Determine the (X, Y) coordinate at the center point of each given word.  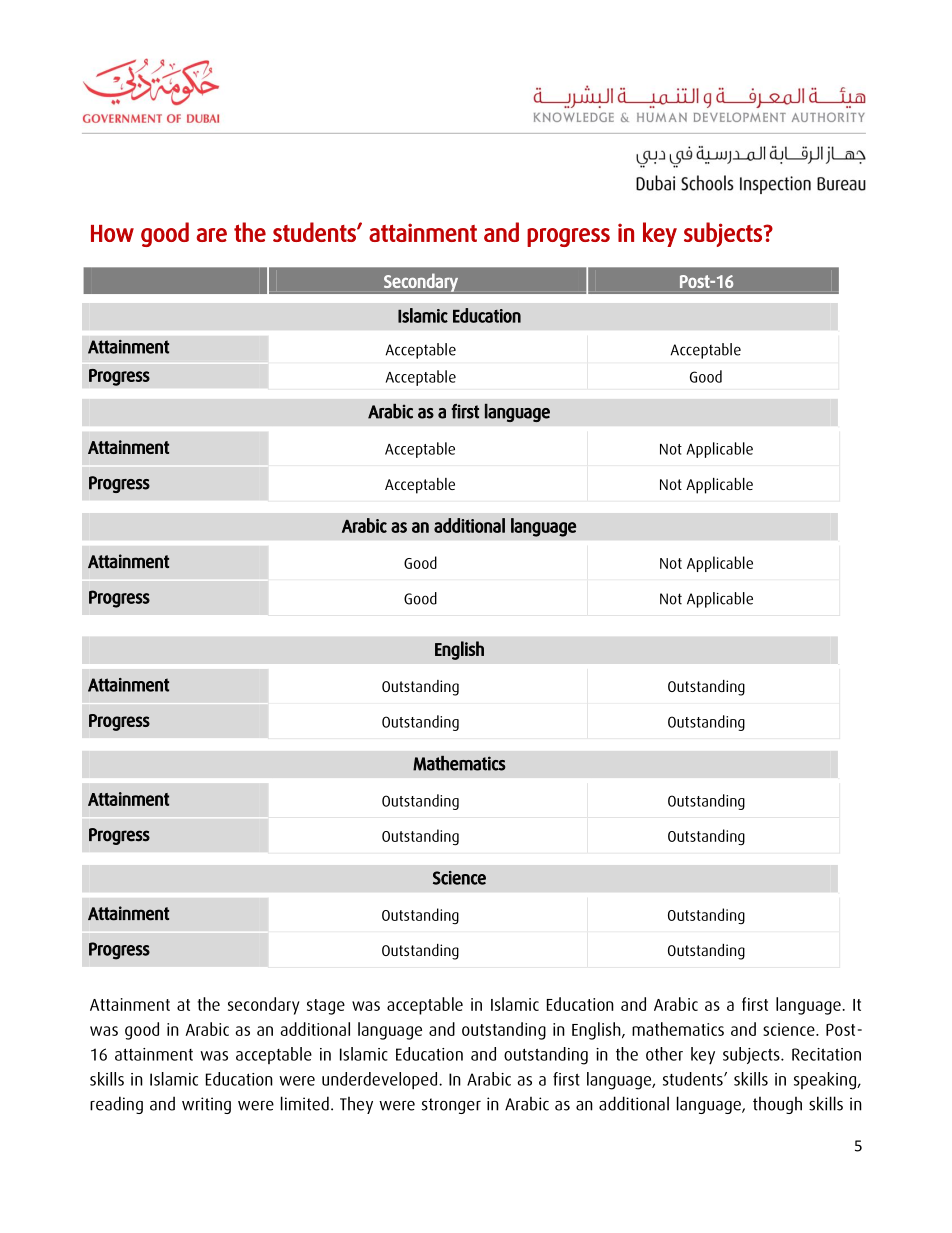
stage (326, 1007)
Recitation (826, 1054)
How (112, 233)
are (212, 235)
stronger (451, 1106)
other (664, 1054)
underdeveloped (381, 1081)
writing (206, 1105)
